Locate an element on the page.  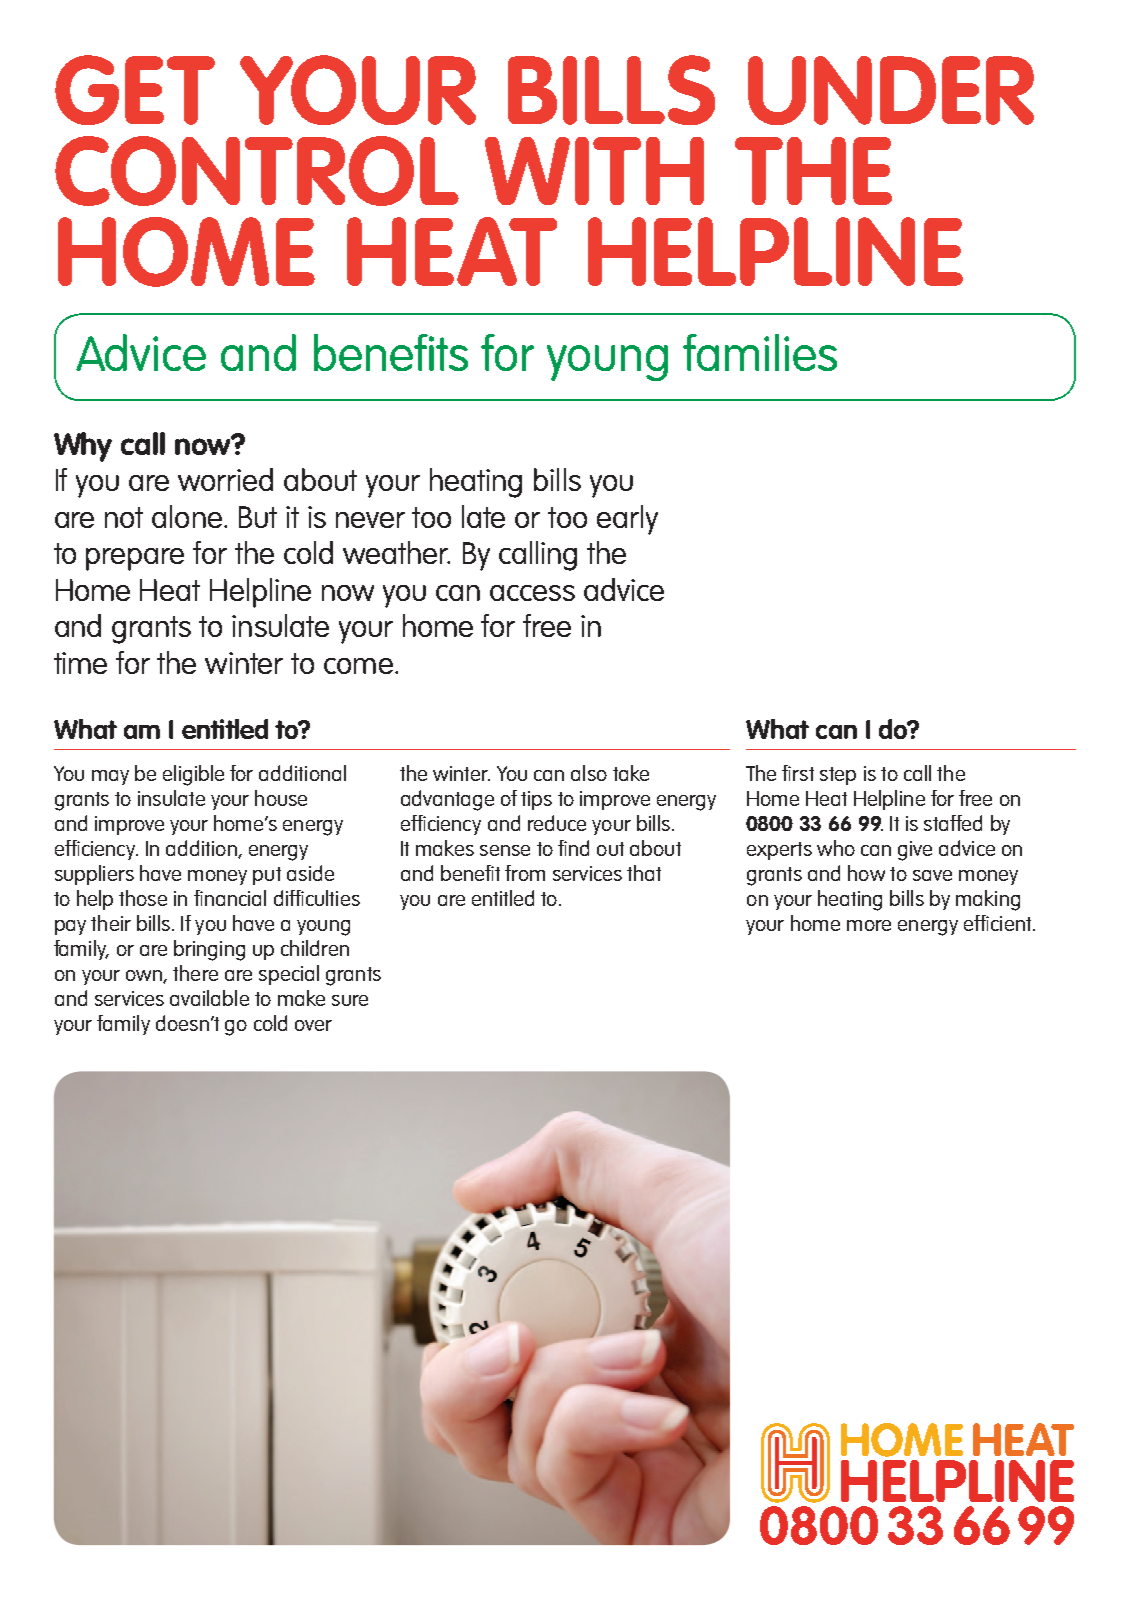
Get is located at coordinates (135, 90).
